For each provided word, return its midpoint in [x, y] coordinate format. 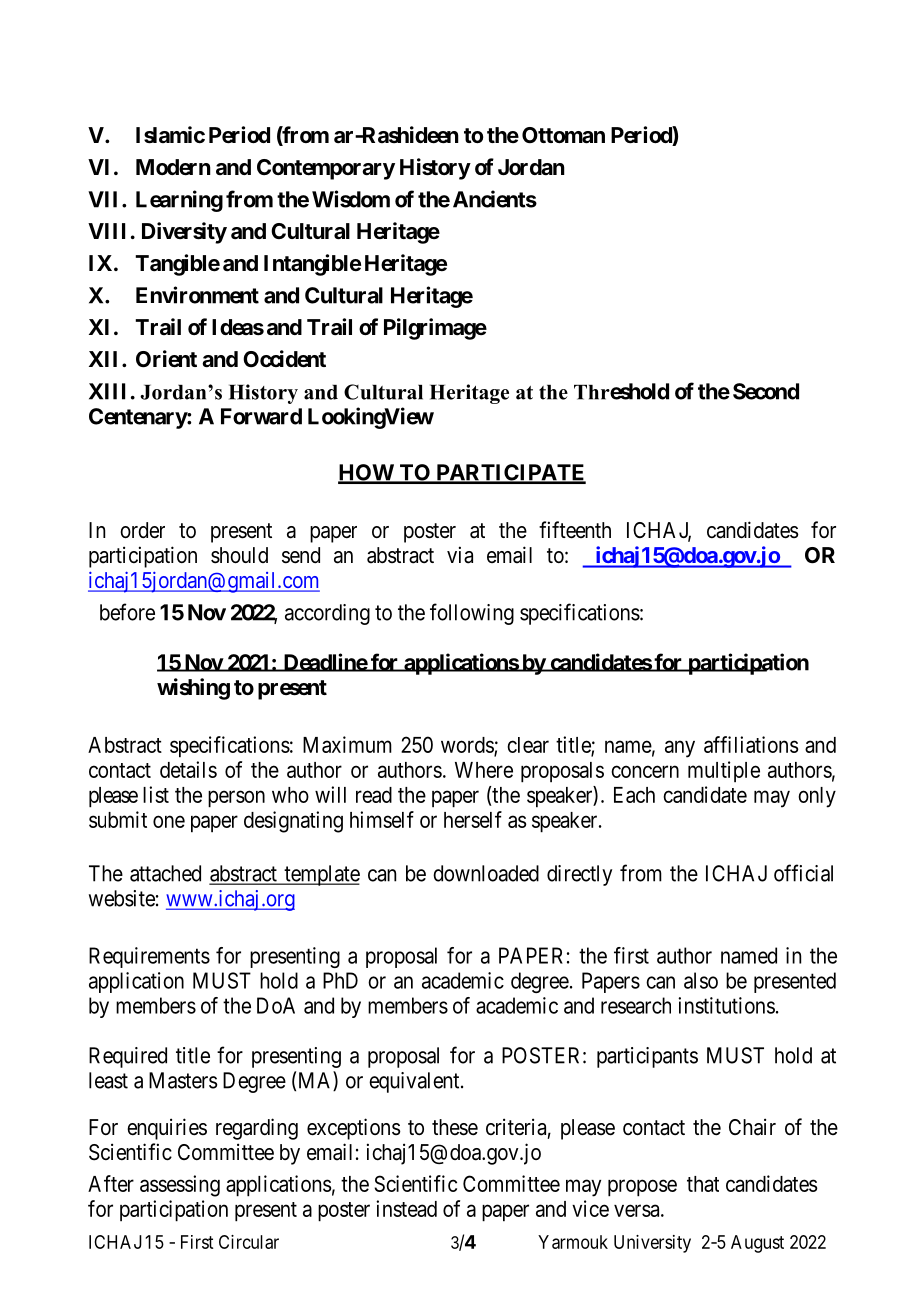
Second [766, 391]
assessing [180, 1186]
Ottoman [563, 135]
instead [406, 1208]
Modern [173, 167]
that [703, 1184]
